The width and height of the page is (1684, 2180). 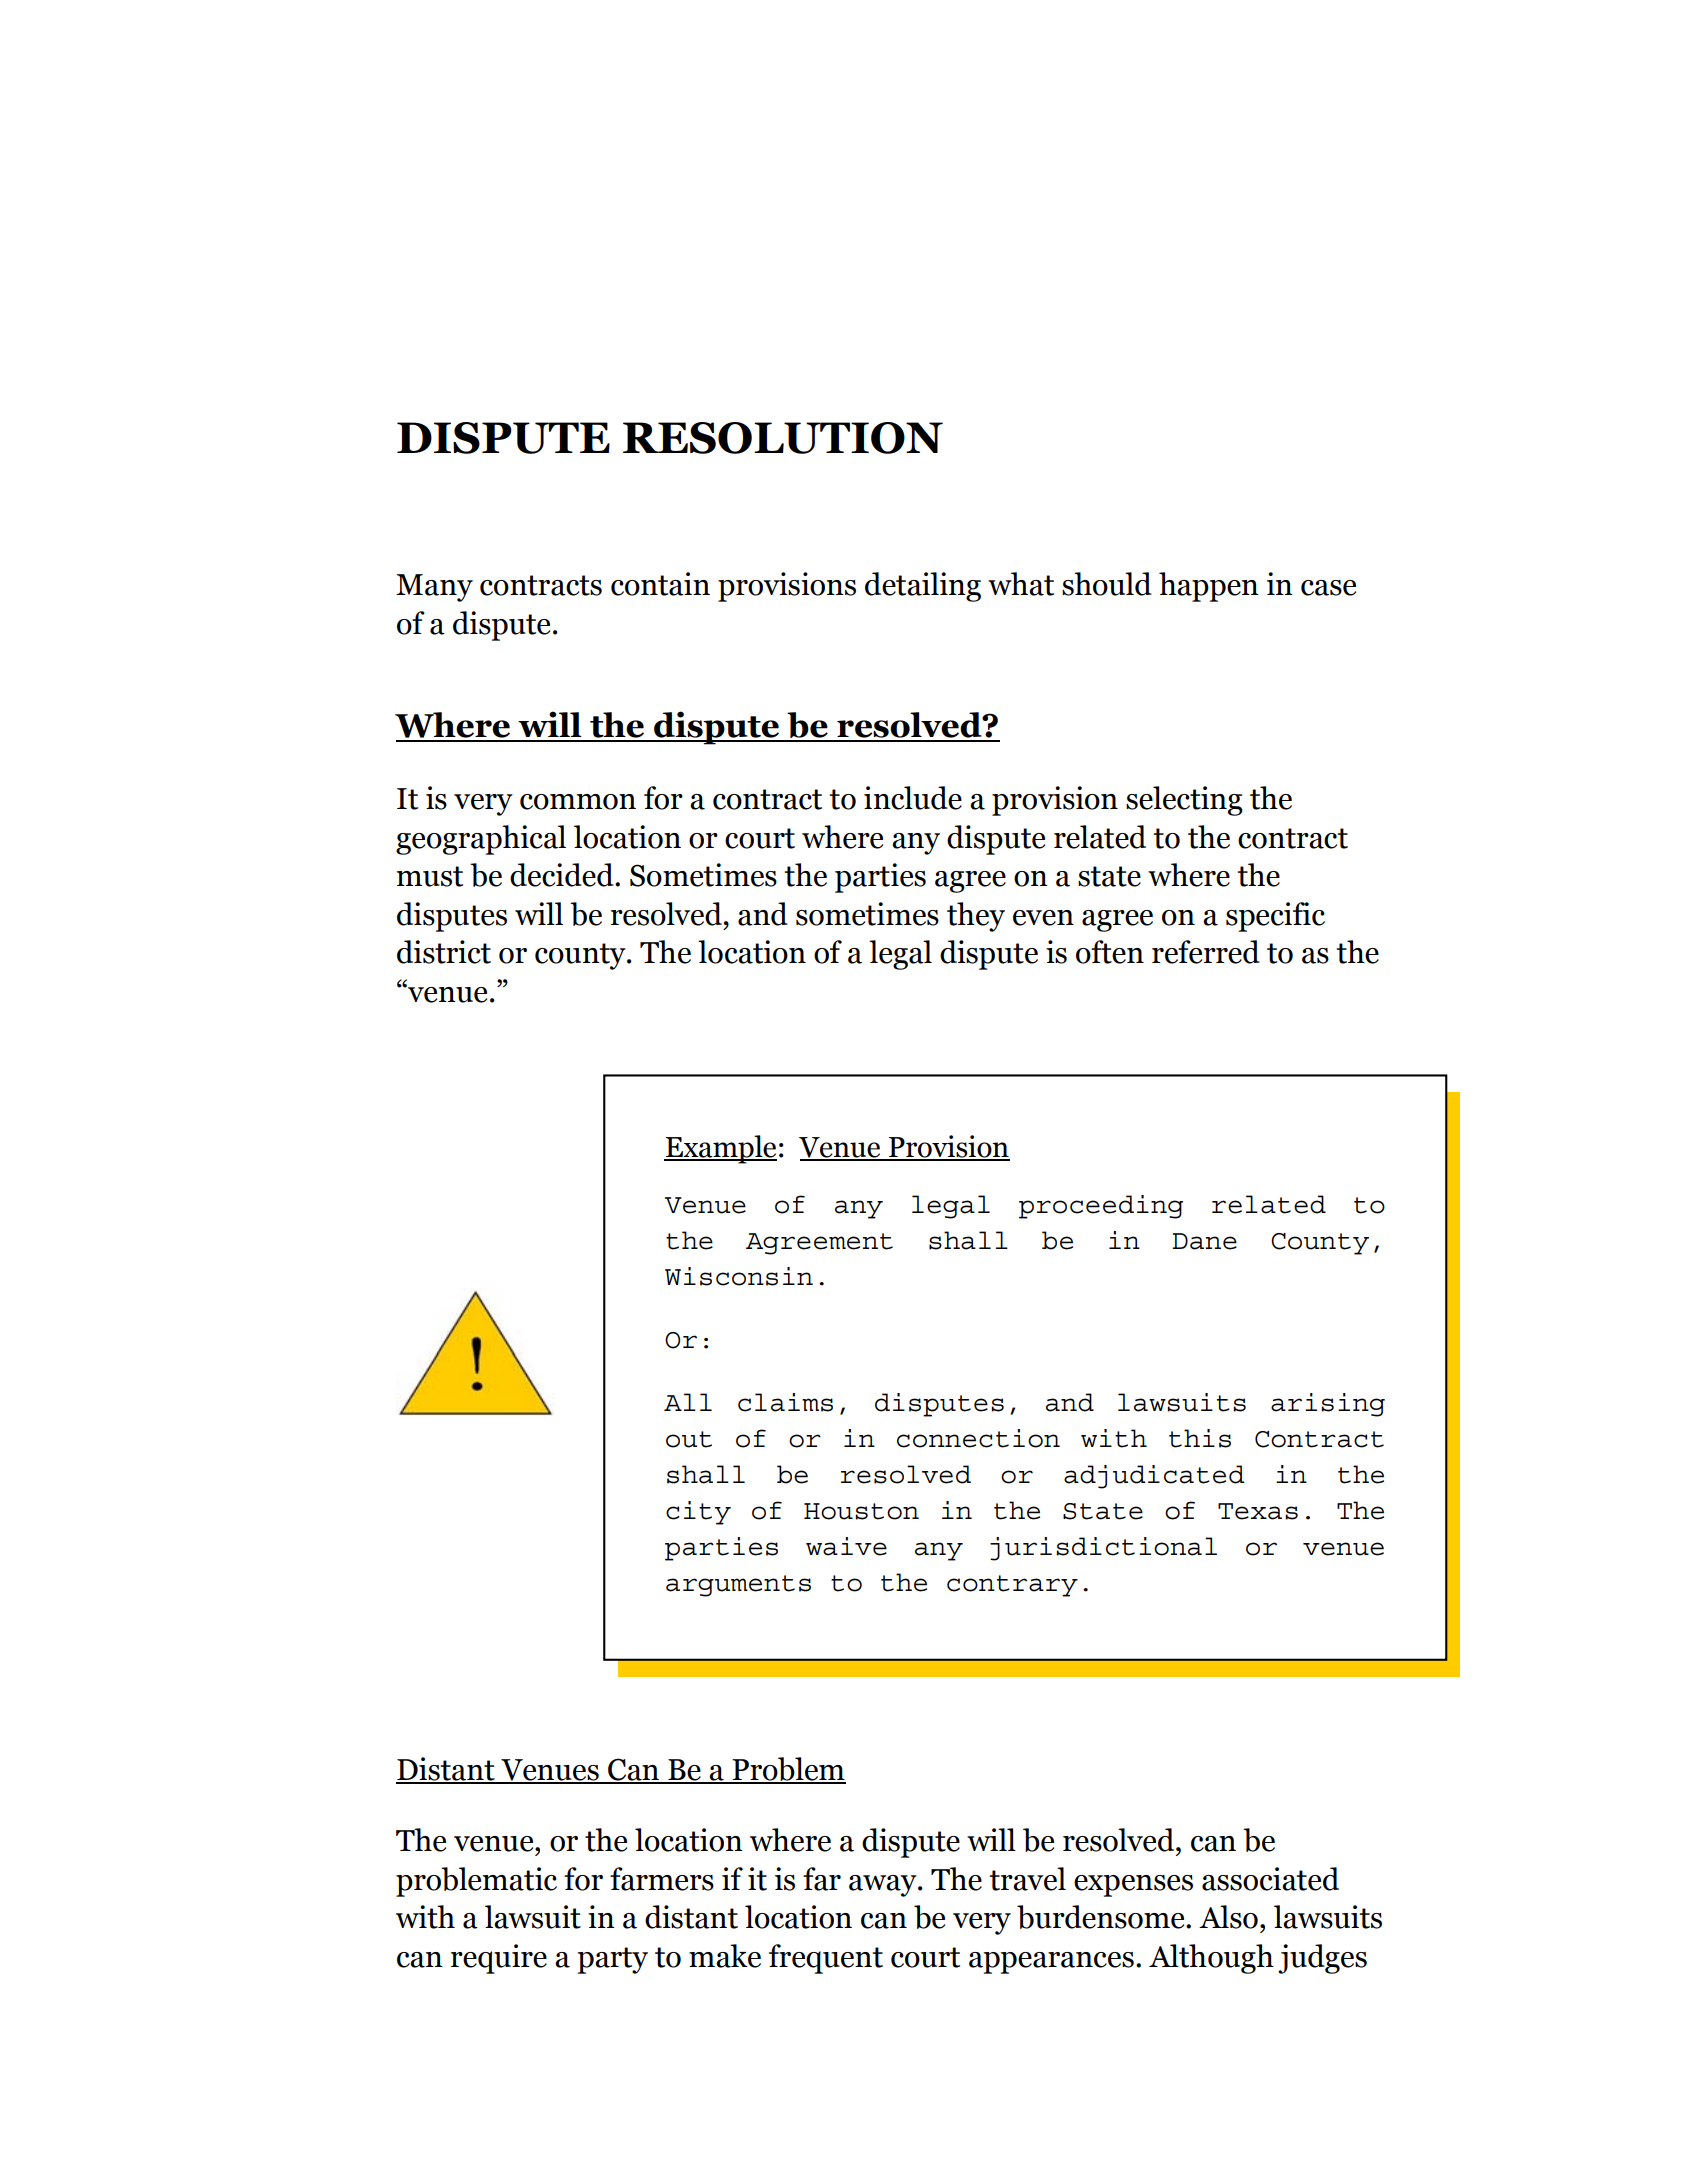 What do you see at coordinates (913, 798) in the page?
I see `include` at bounding box center [913, 798].
